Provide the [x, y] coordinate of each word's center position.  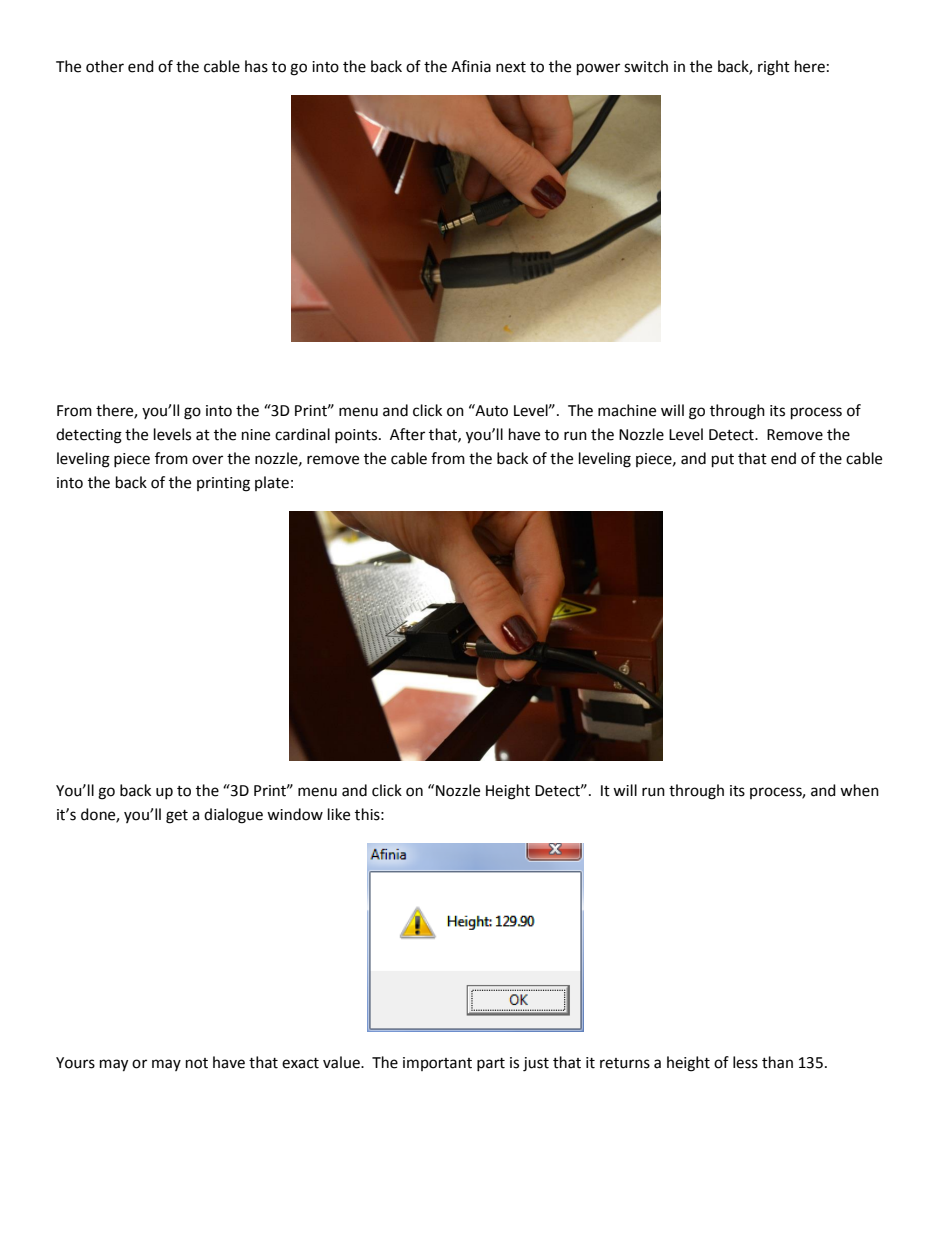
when [859, 790]
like [339, 814]
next [511, 67]
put [723, 461]
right [774, 68]
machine [627, 410]
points [357, 436]
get [177, 817]
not [197, 1063]
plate [272, 483]
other [105, 66]
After [407, 434]
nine [256, 435]
